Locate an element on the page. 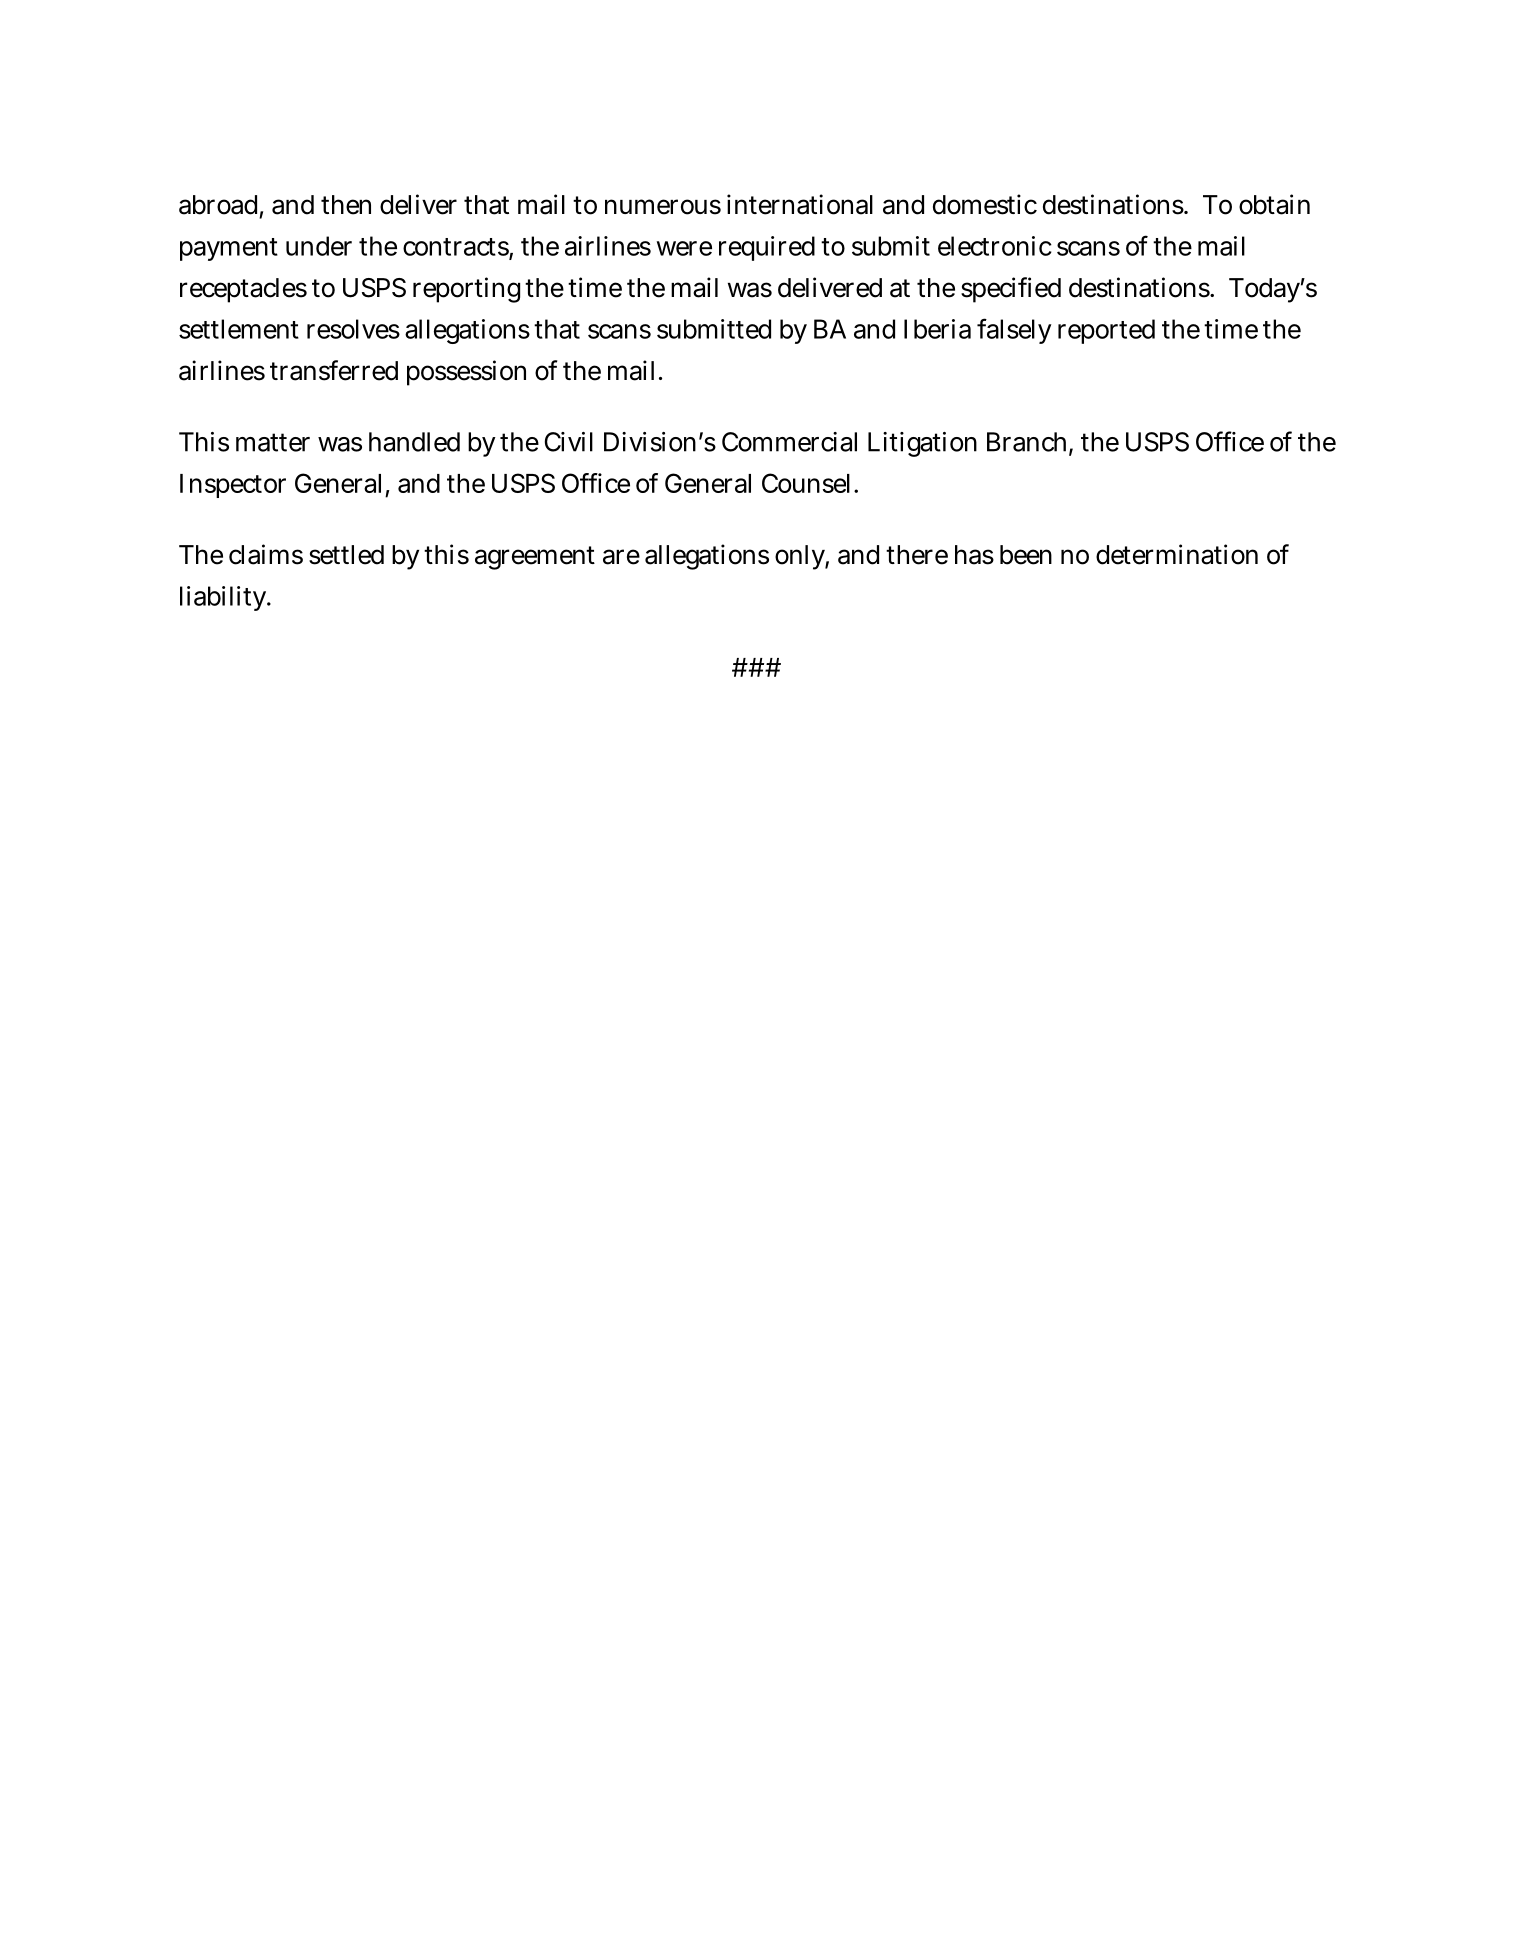 This image has height=1958, width=1513. reported is located at coordinates (1106, 331).
